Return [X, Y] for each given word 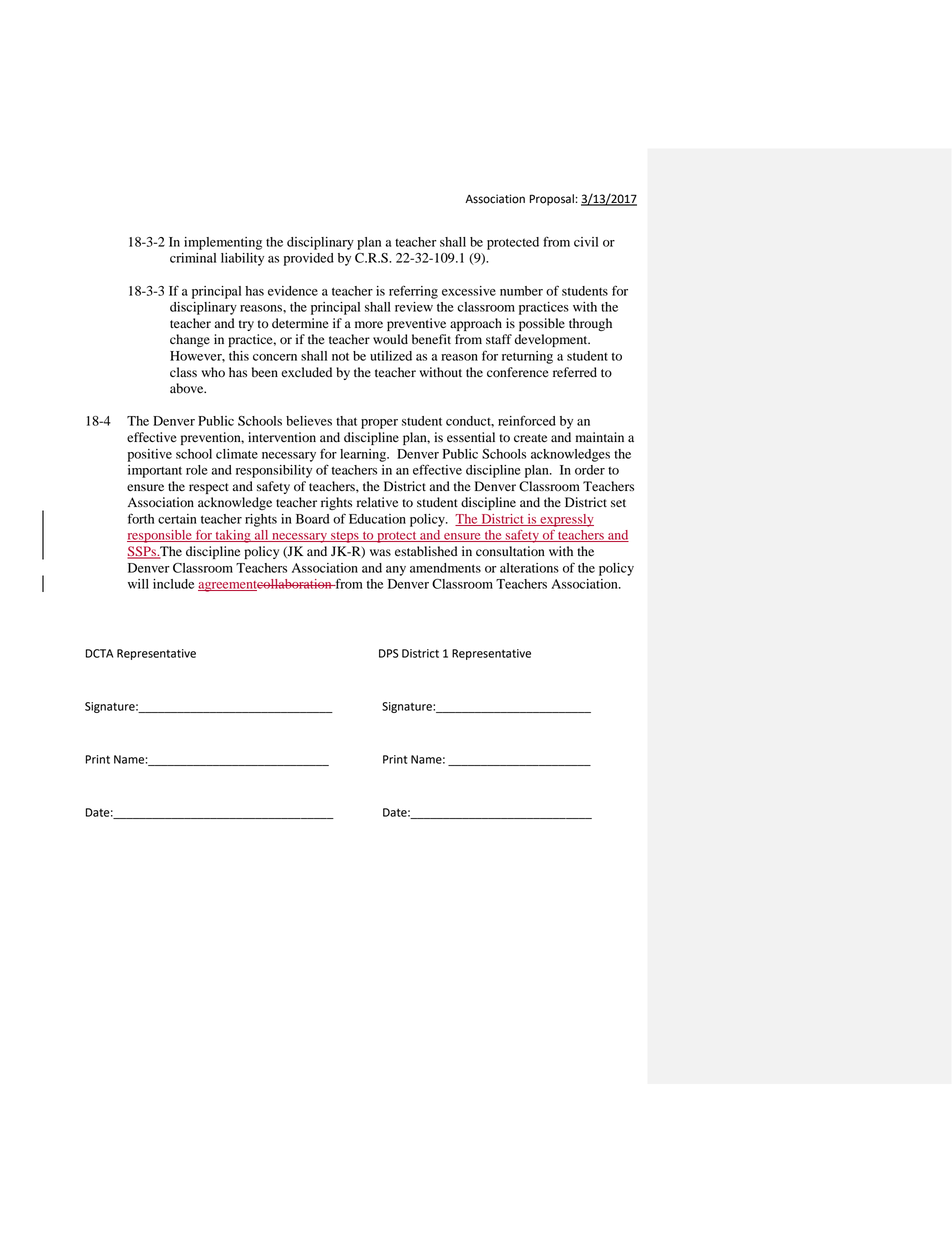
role [197, 470]
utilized [391, 356]
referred [575, 372]
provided [309, 259]
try [246, 325]
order [590, 470]
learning [364, 455]
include [173, 584]
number [521, 291]
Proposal [552, 200]
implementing [223, 243]
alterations [529, 568]
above [188, 388]
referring [413, 292]
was [380, 552]
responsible [160, 536]
